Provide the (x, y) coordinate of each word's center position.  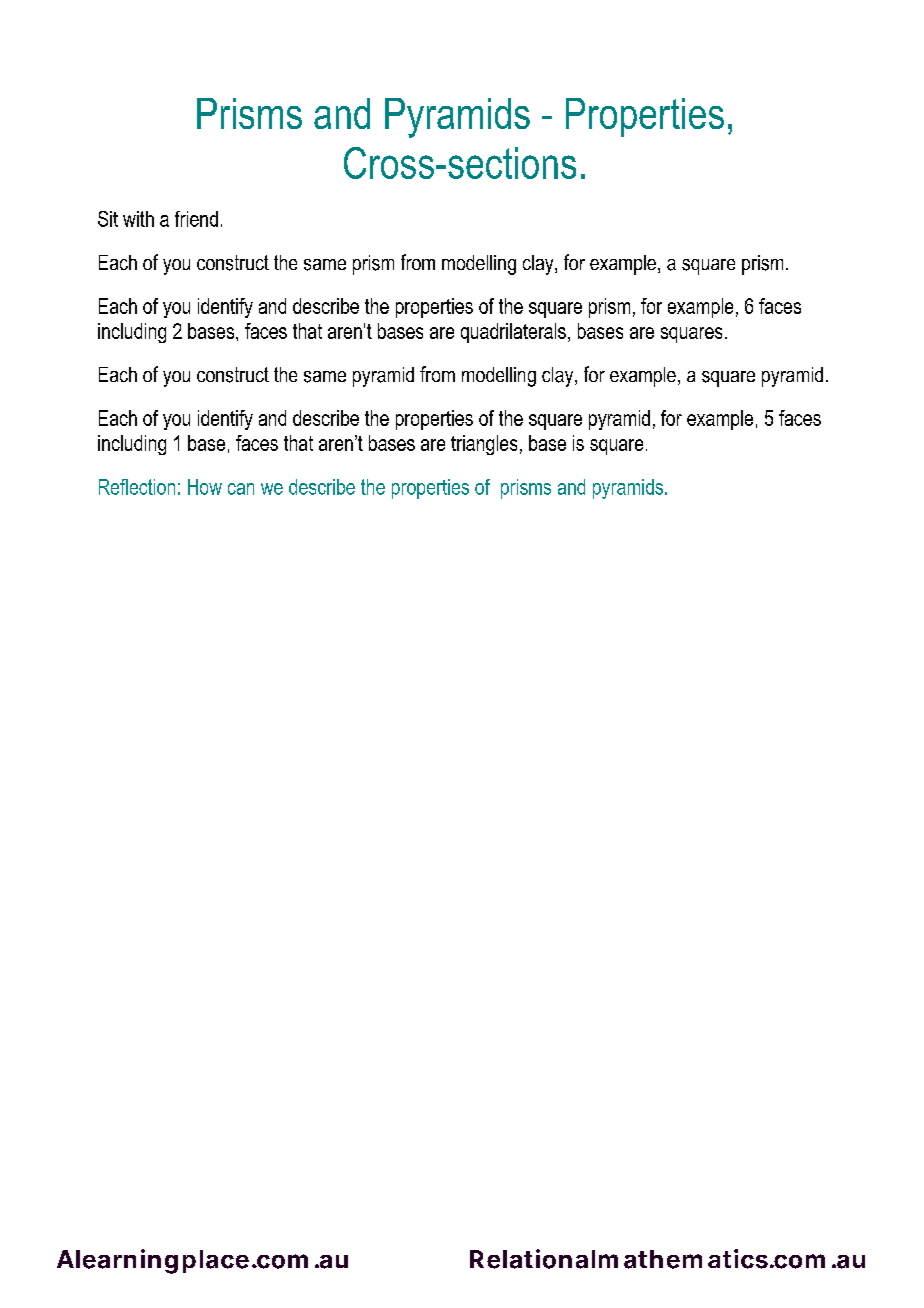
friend (196, 219)
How (205, 487)
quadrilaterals (513, 333)
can (241, 489)
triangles (484, 445)
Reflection (137, 487)
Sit (108, 219)
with (138, 219)
